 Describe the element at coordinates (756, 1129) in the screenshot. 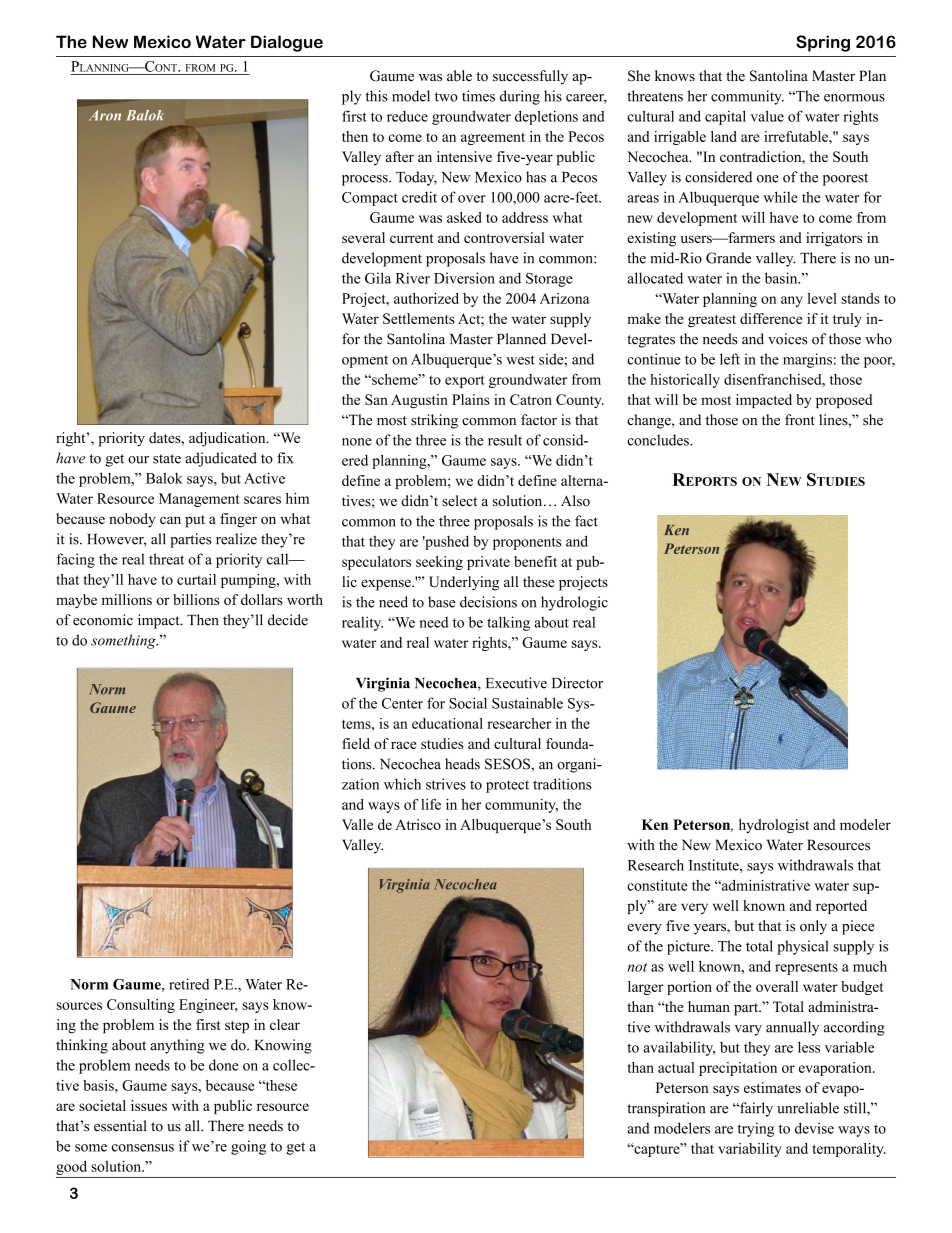

I see `trying` at that location.
